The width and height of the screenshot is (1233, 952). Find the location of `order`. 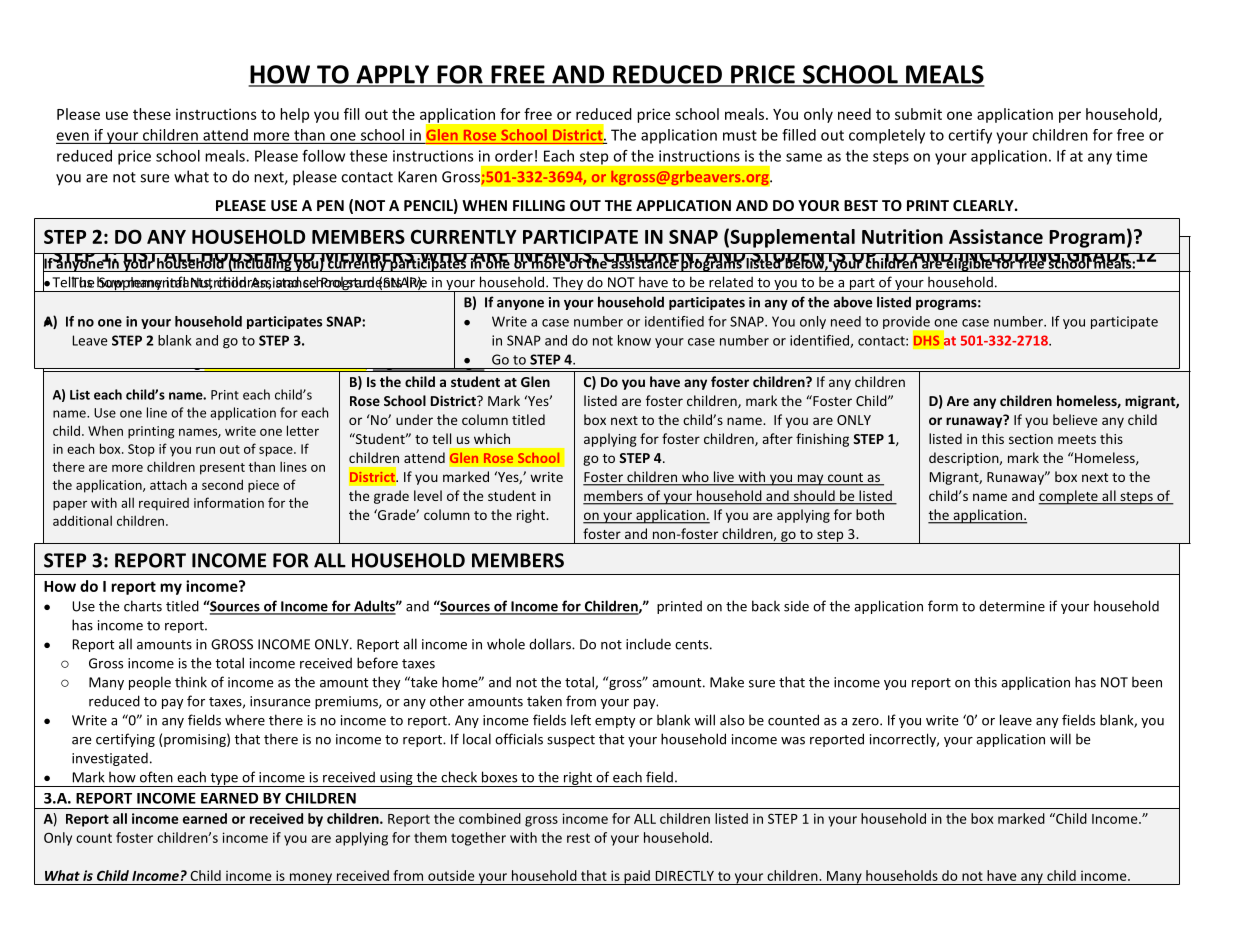

order is located at coordinates (514, 156).
